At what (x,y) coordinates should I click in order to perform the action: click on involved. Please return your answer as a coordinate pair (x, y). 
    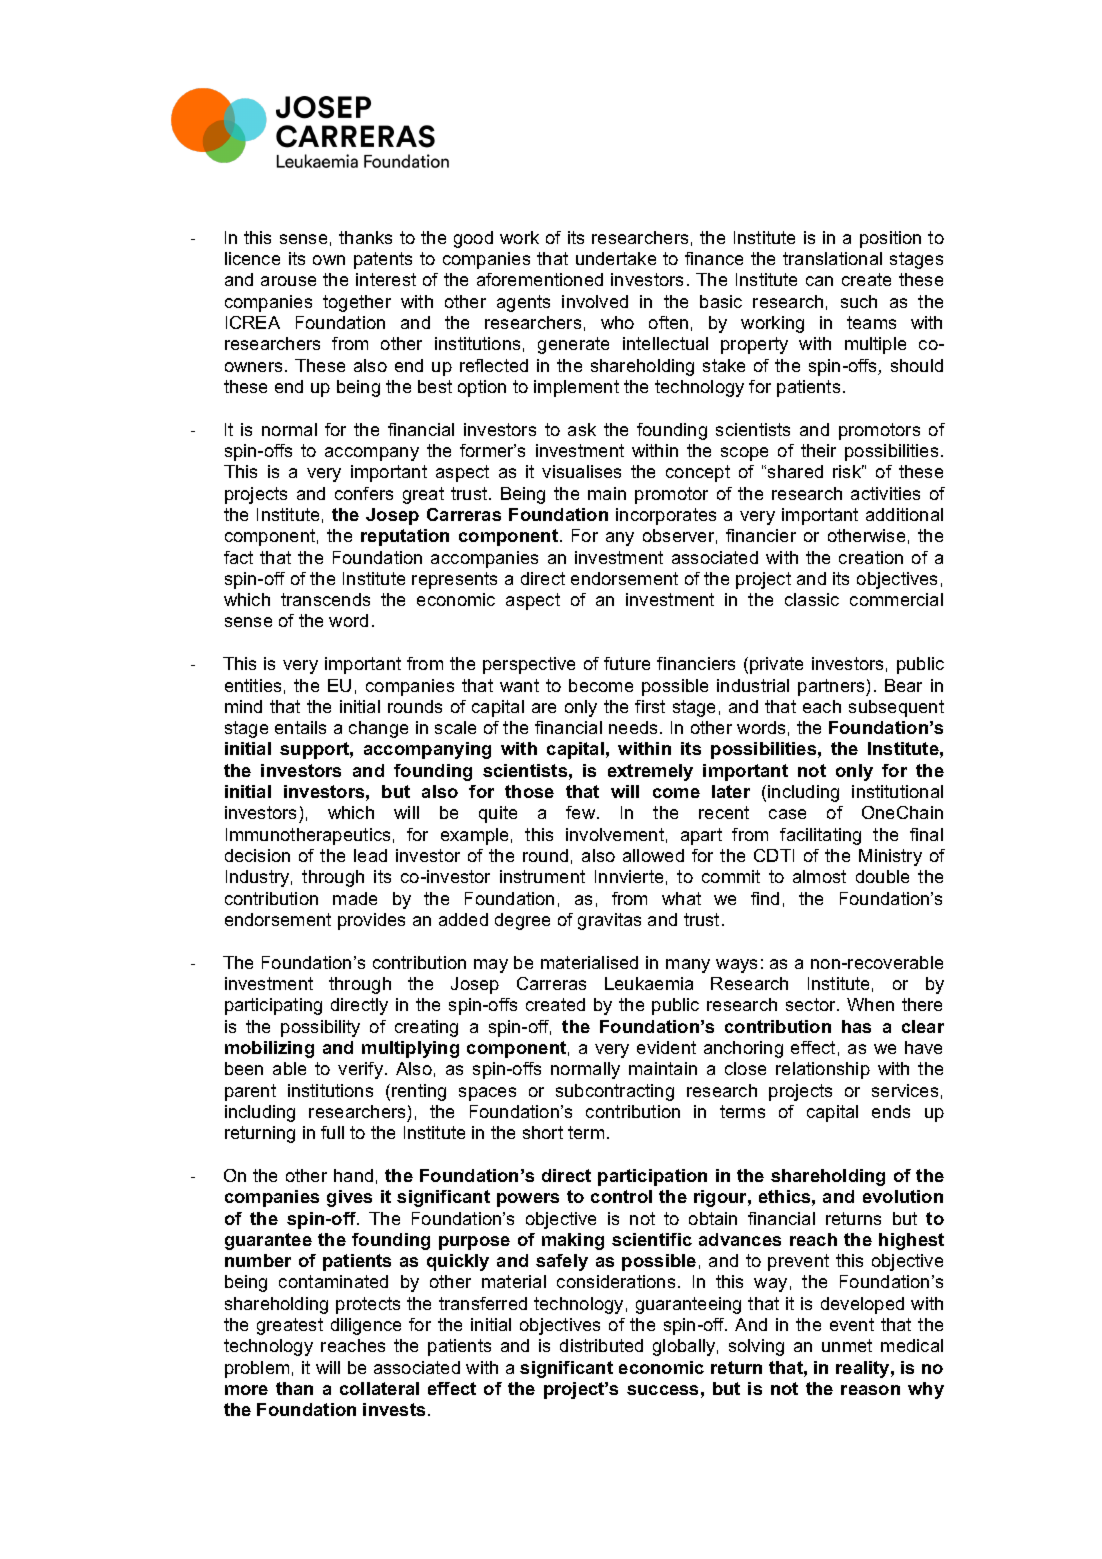
    Looking at the image, I should click on (595, 301).
